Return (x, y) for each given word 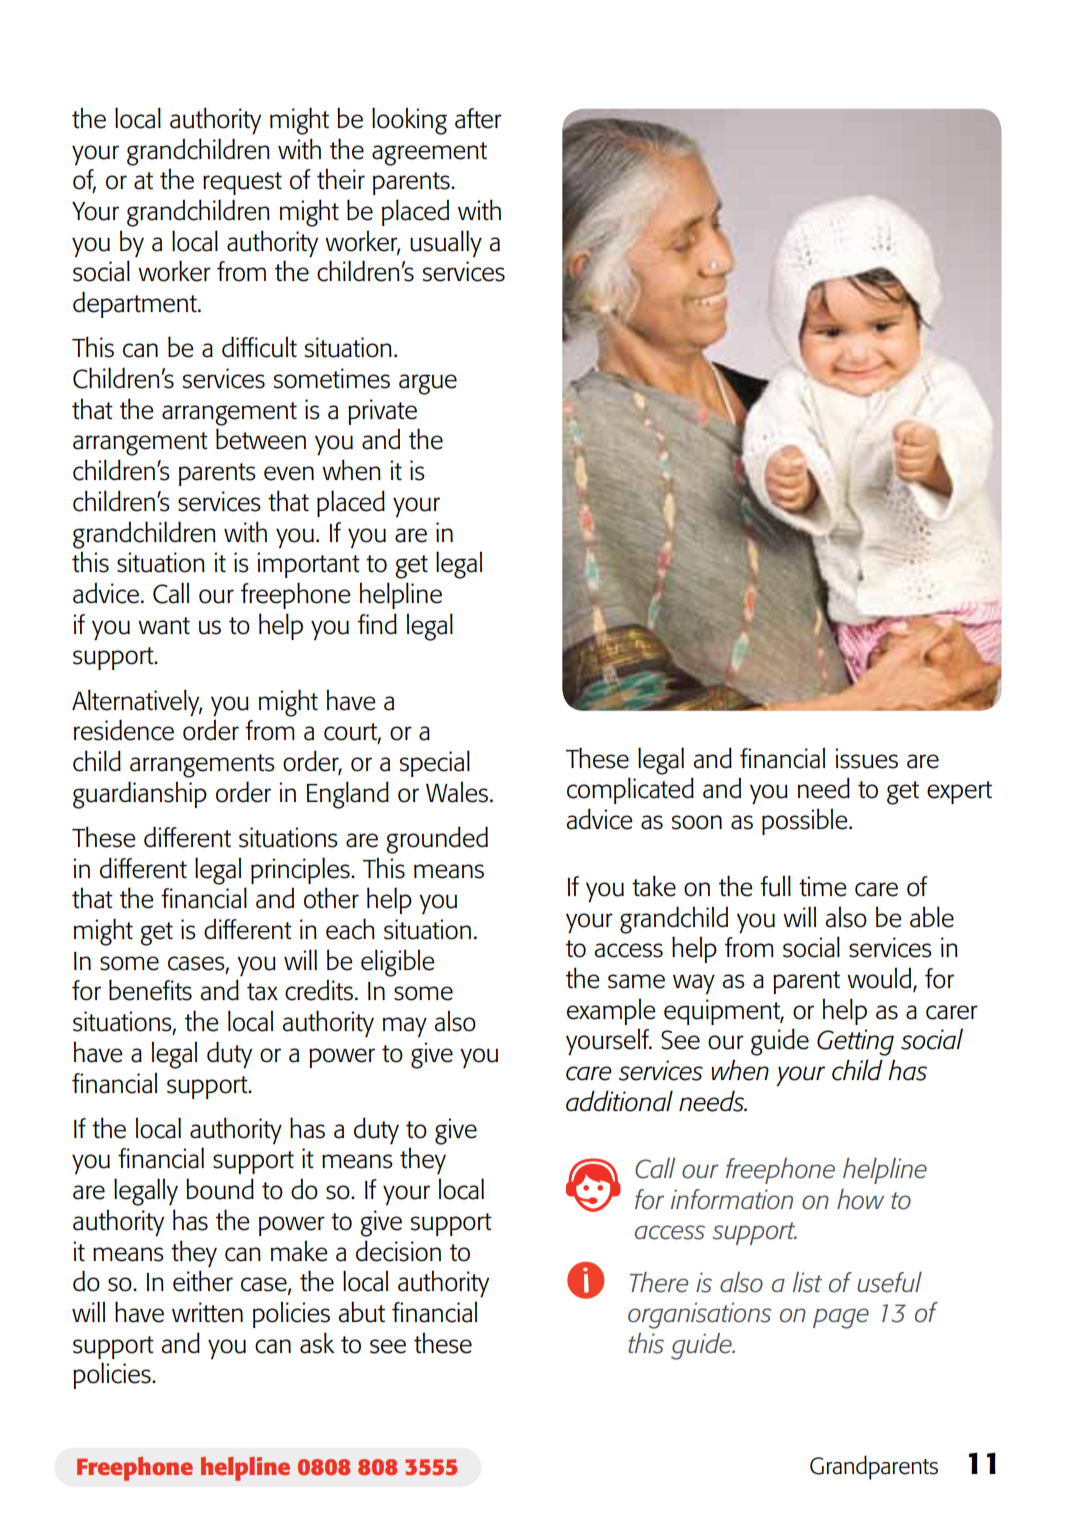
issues (866, 758)
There (659, 1282)
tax (262, 992)
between (261, 439)
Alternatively (137, 702)
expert (959, 792)
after (478, 118)
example (611, 1011)
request (242, 183)
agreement (429, 154)
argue (428, 384)
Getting (855, 1042)
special (435, 763)
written (207, 1312)
